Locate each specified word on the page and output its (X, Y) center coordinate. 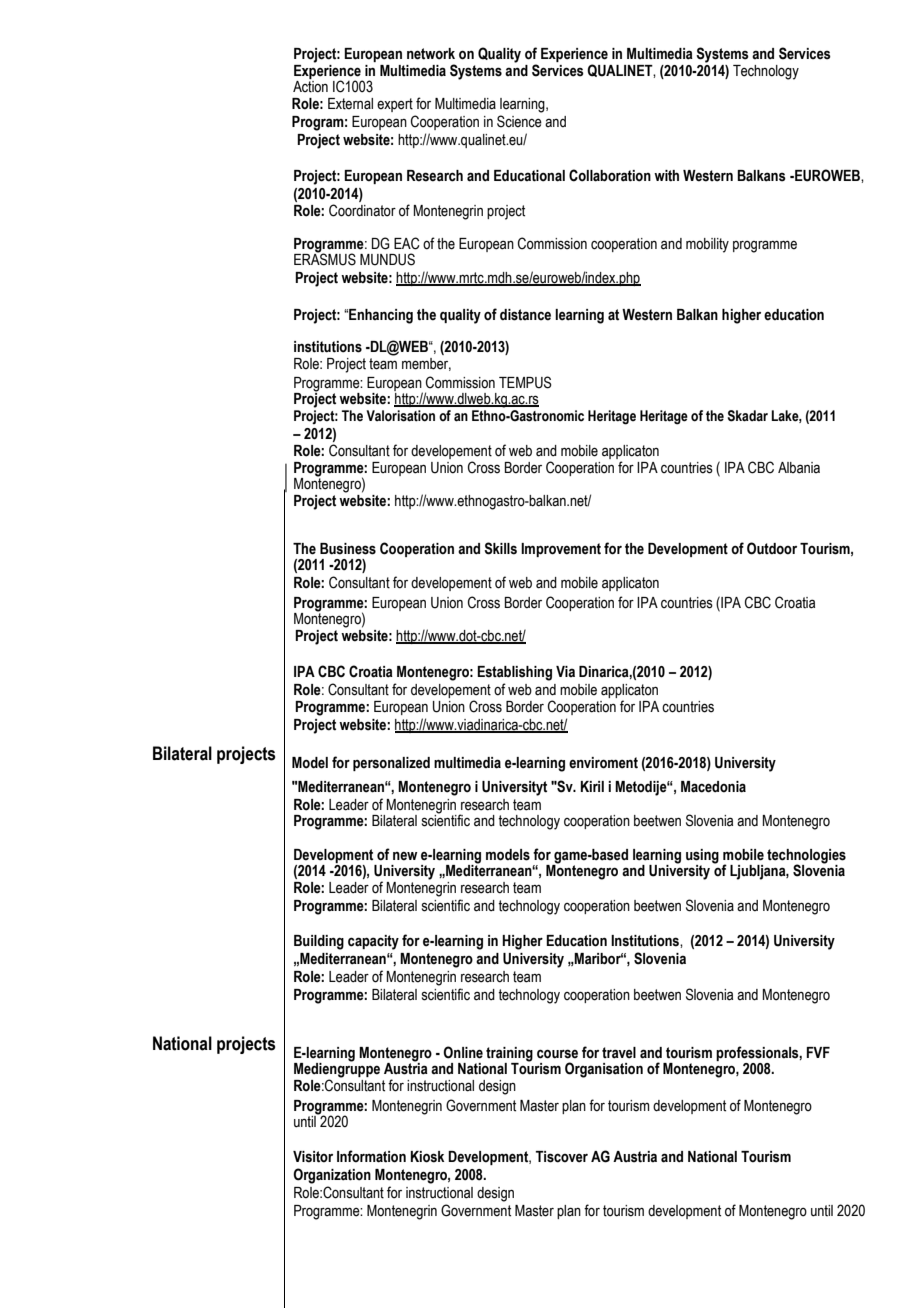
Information (371, 1156)
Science (519, 121)
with (666, 176)
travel (619, 1053)
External (350, 104)
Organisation (604, 1070)
